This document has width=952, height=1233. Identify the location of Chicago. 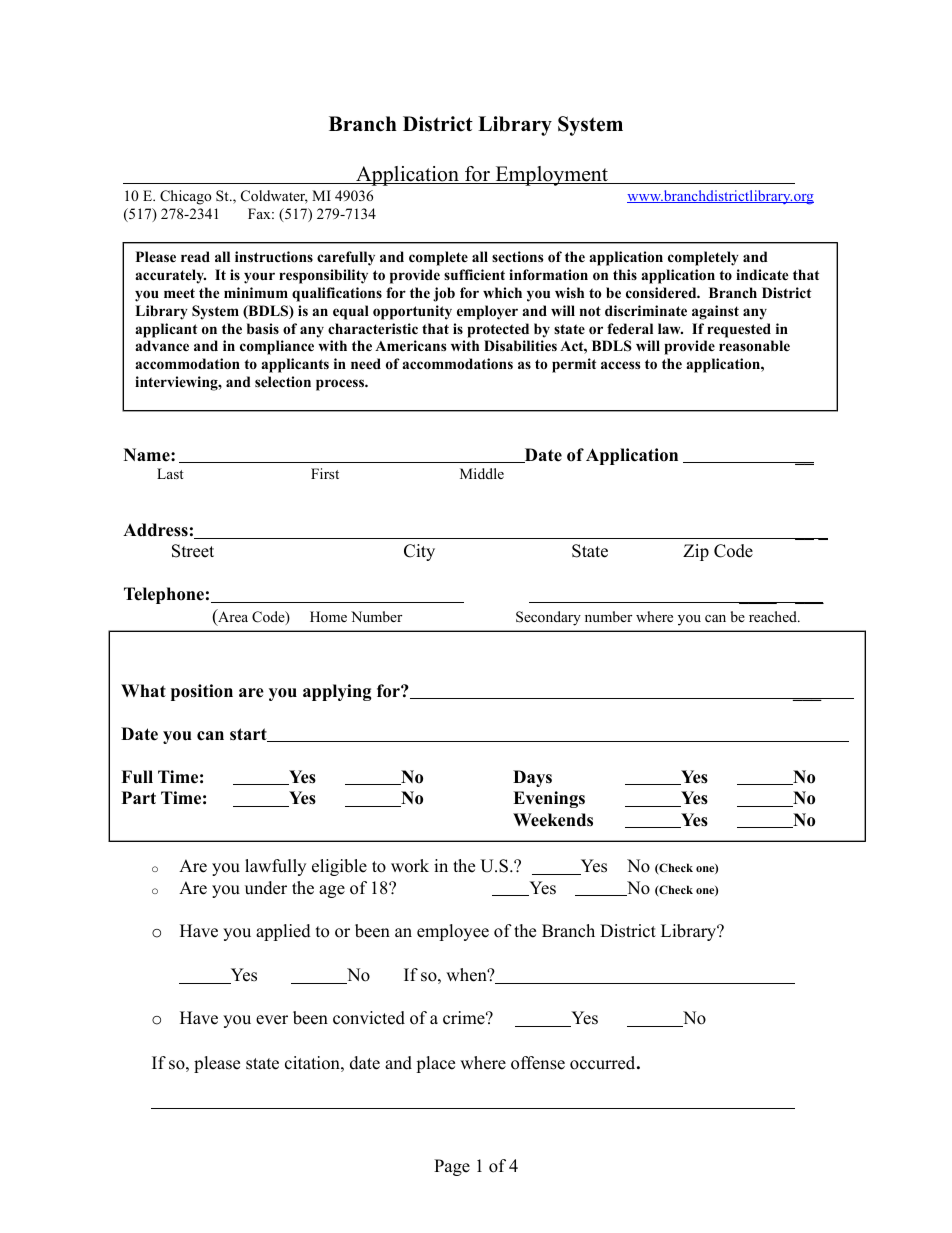
(186, 197).
